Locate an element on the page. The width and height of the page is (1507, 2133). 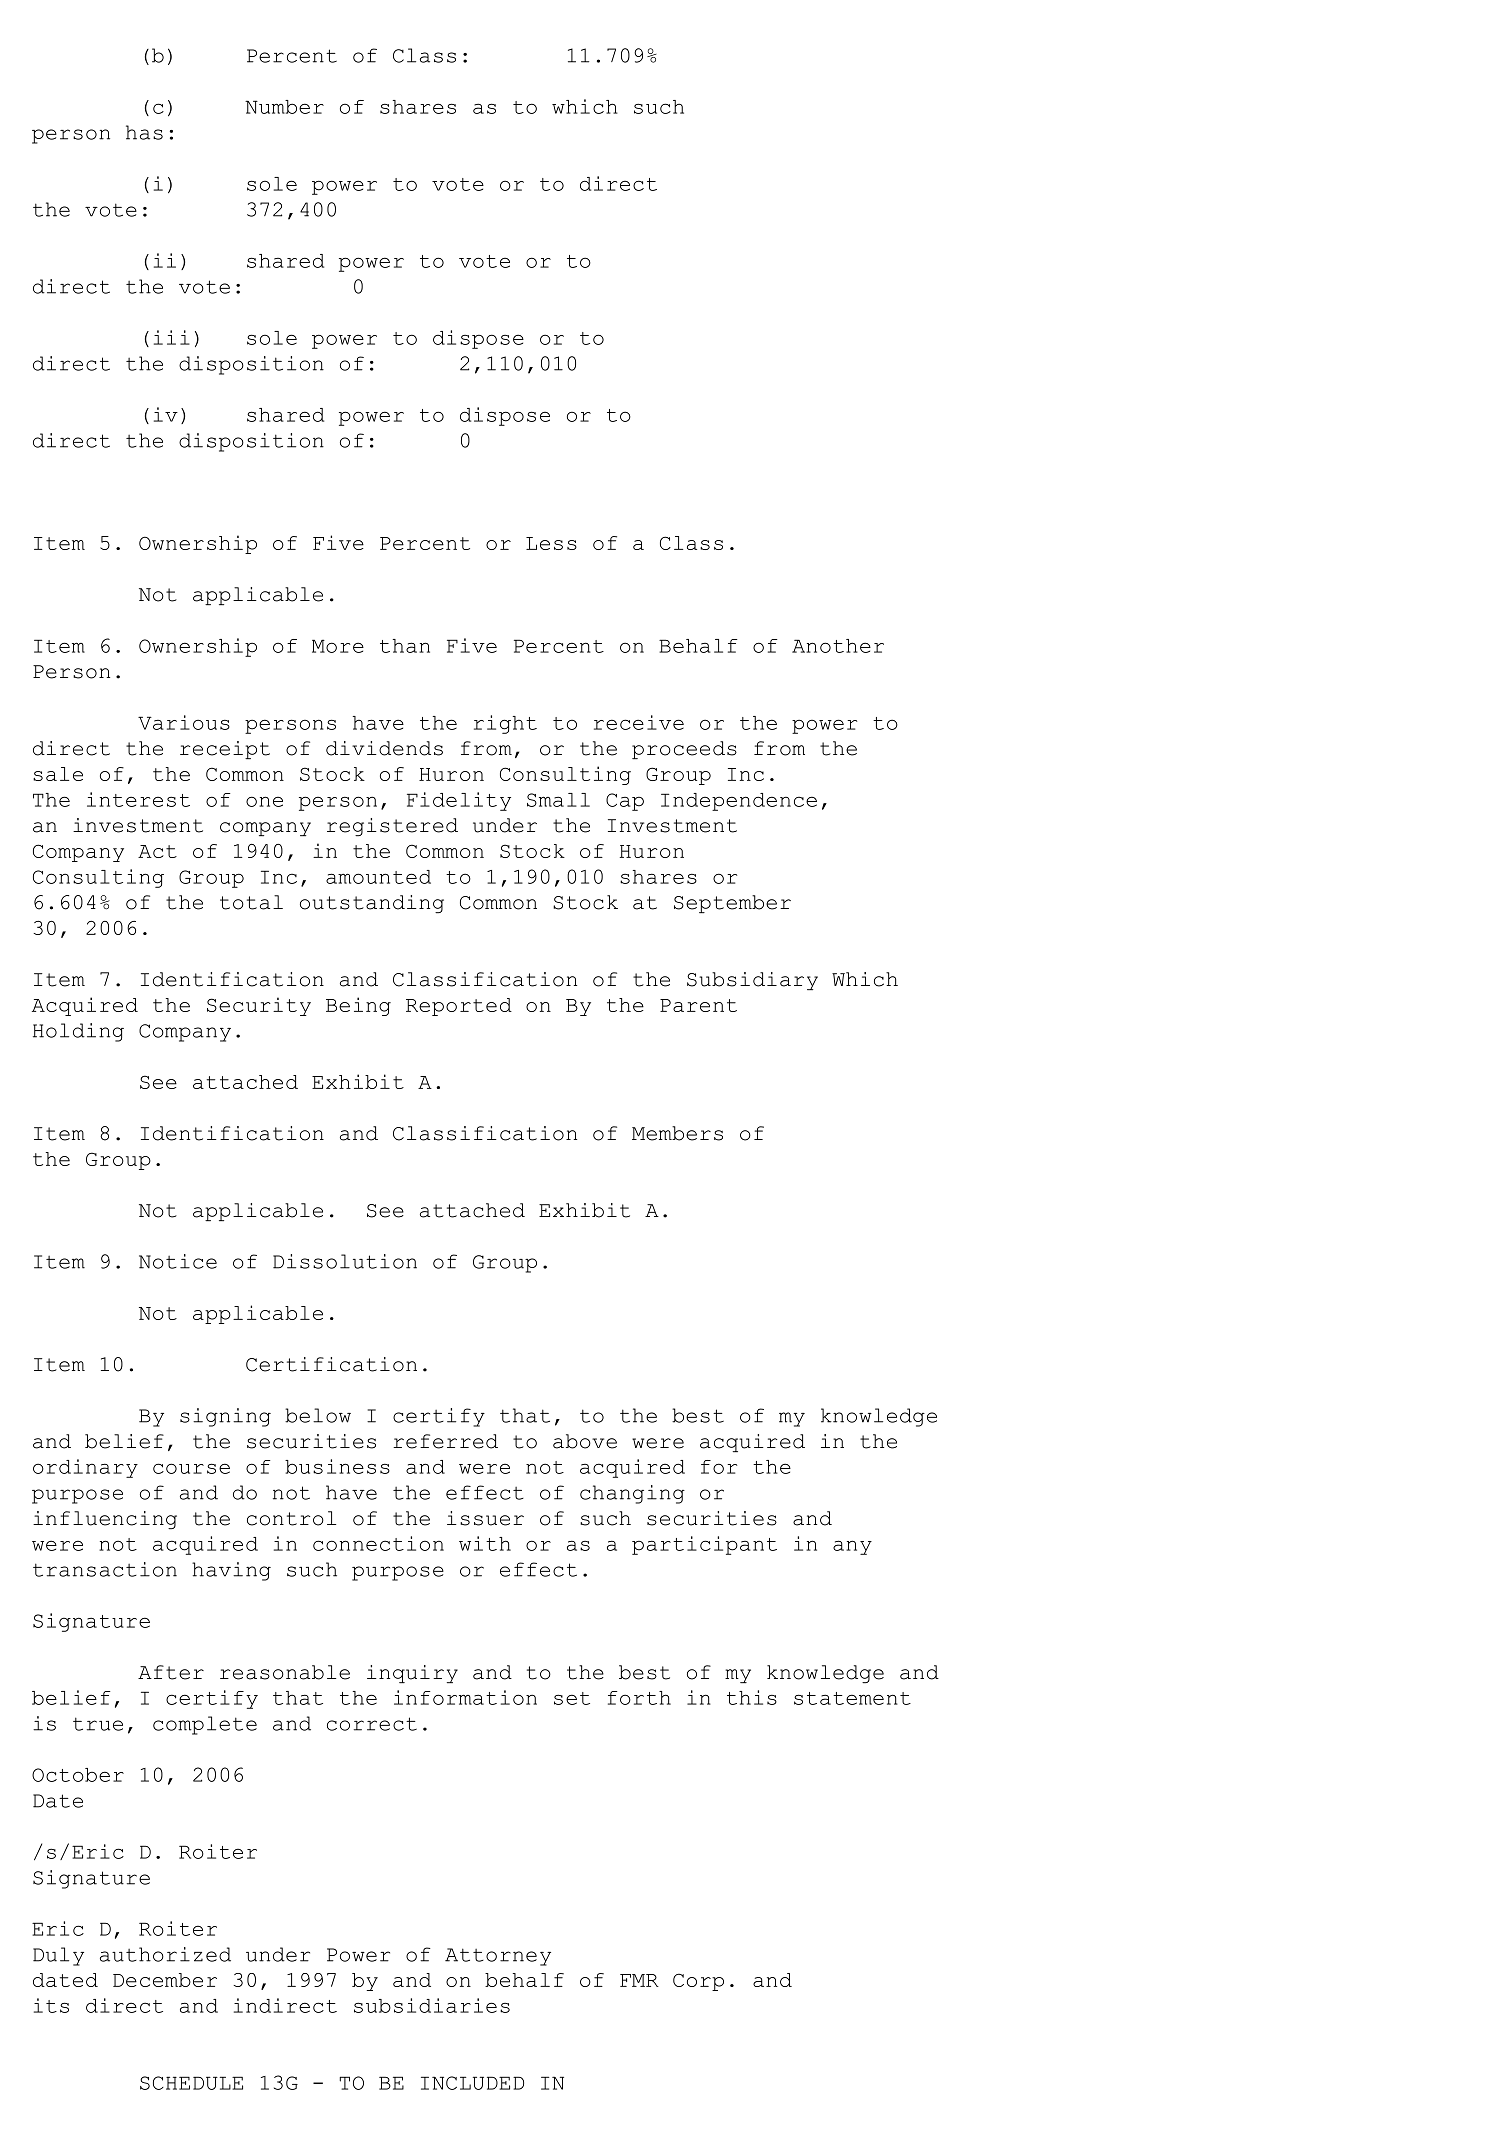
subsidiaries is located at coordinates (432, 2005).
